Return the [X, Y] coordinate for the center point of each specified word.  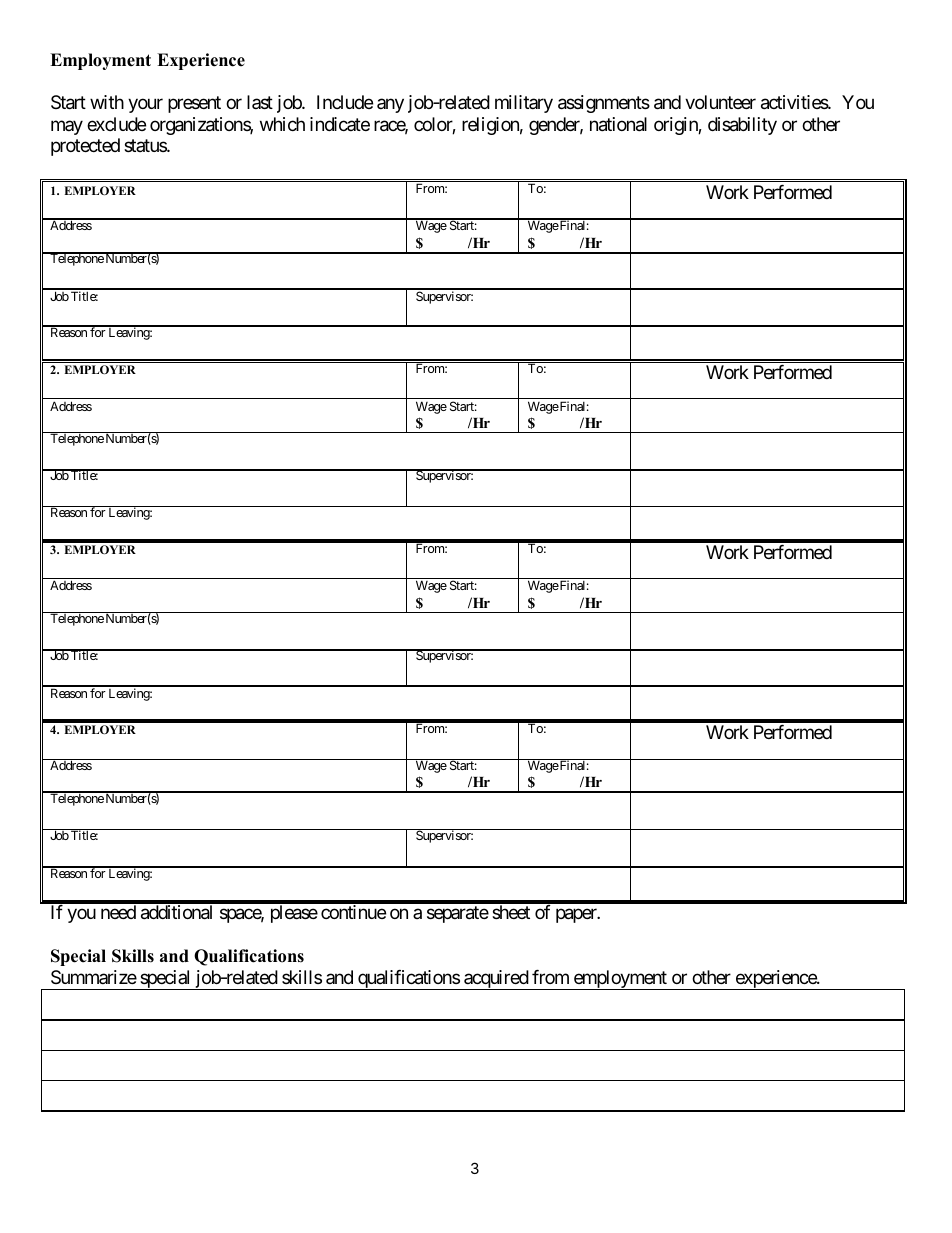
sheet [511, 912]
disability [742, 126]
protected [85, 147]
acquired [496, 980]
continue [353, 912]
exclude [116, 124]
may [67, 128]
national [618, 124]
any [390, 106]
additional [176, 912]
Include [345, 102]
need [118, 912]
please [294, 914]
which [282, 124]
